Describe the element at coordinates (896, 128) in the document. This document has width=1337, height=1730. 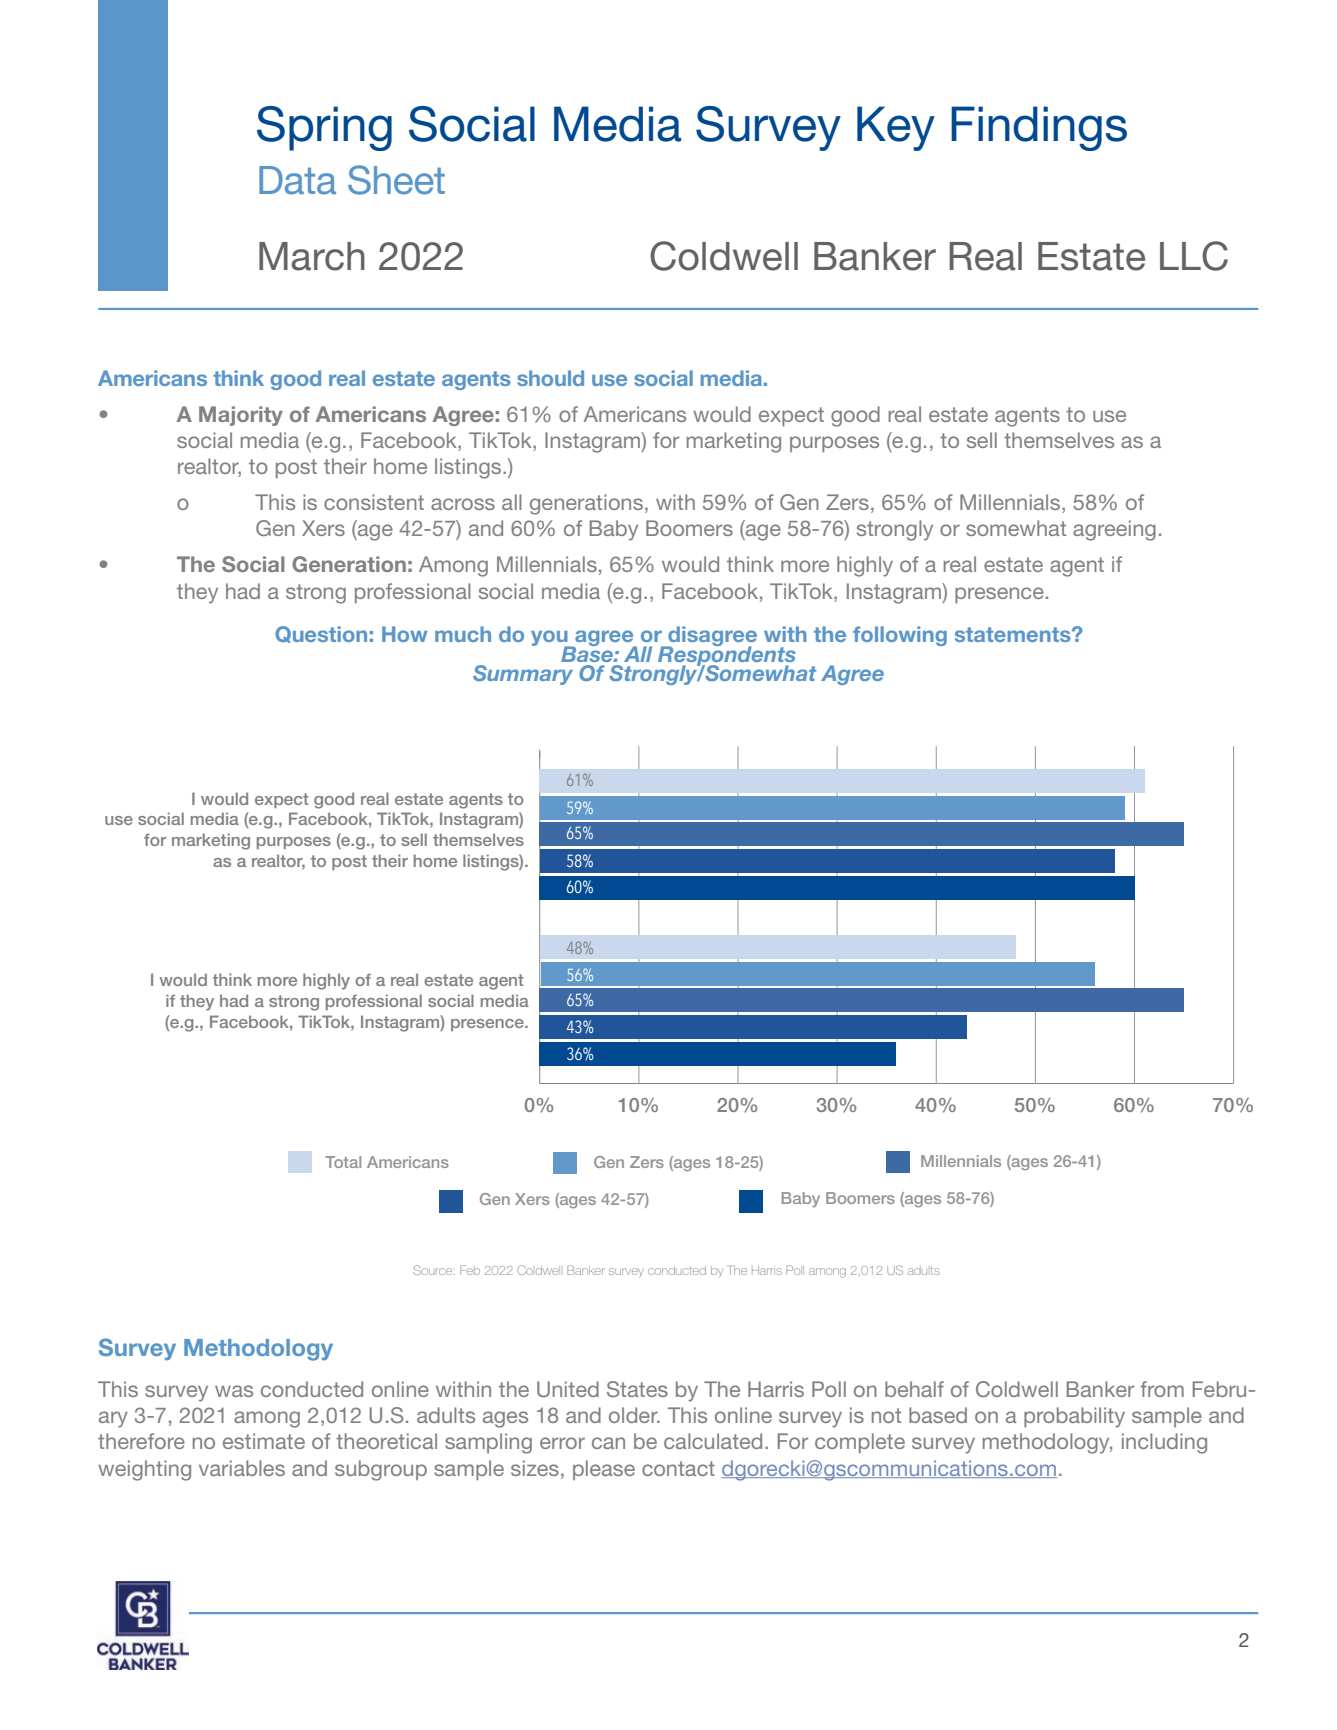
I see `Key` at that location.
